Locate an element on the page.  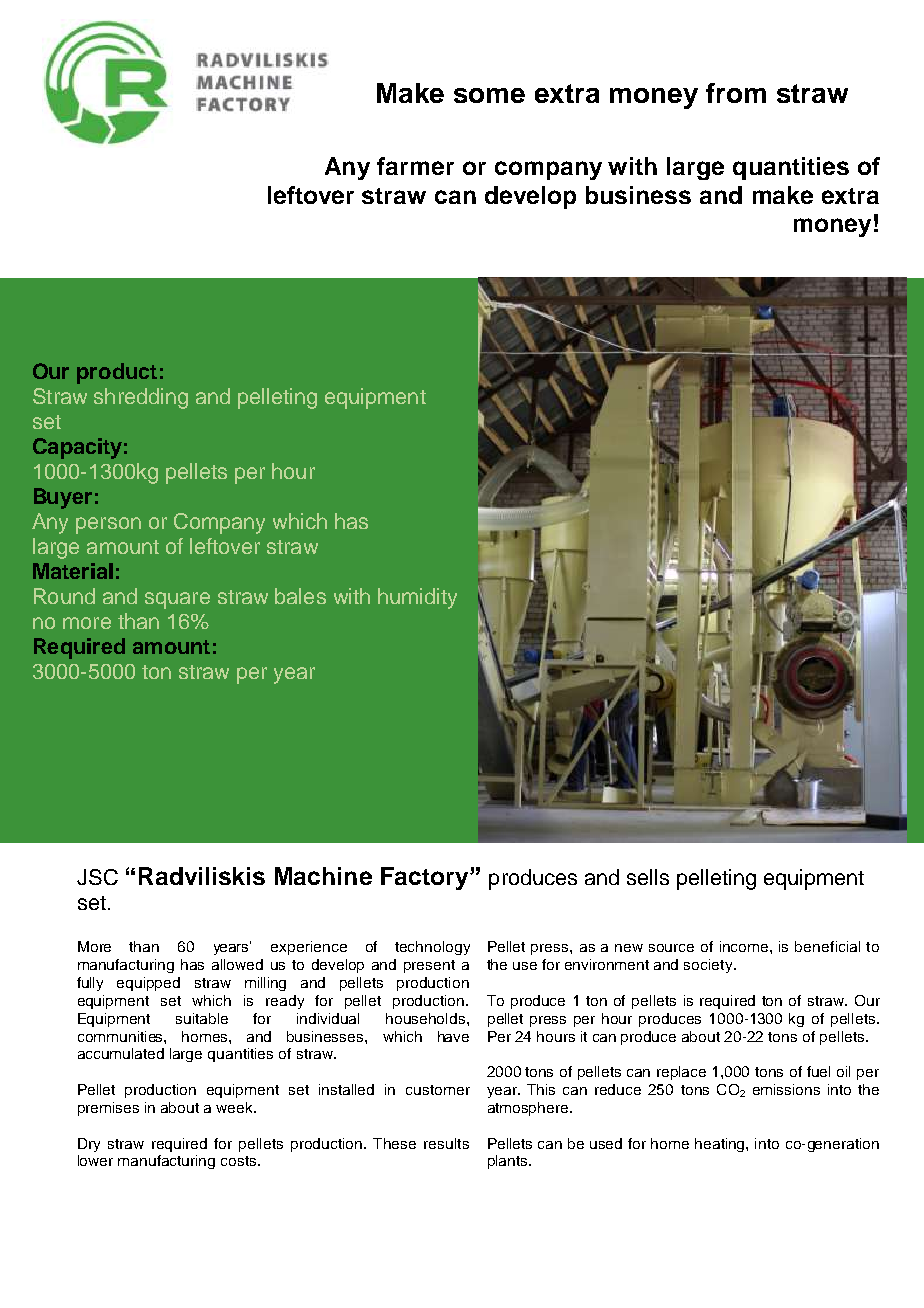
shredding is located at coordinates (141, 398).
